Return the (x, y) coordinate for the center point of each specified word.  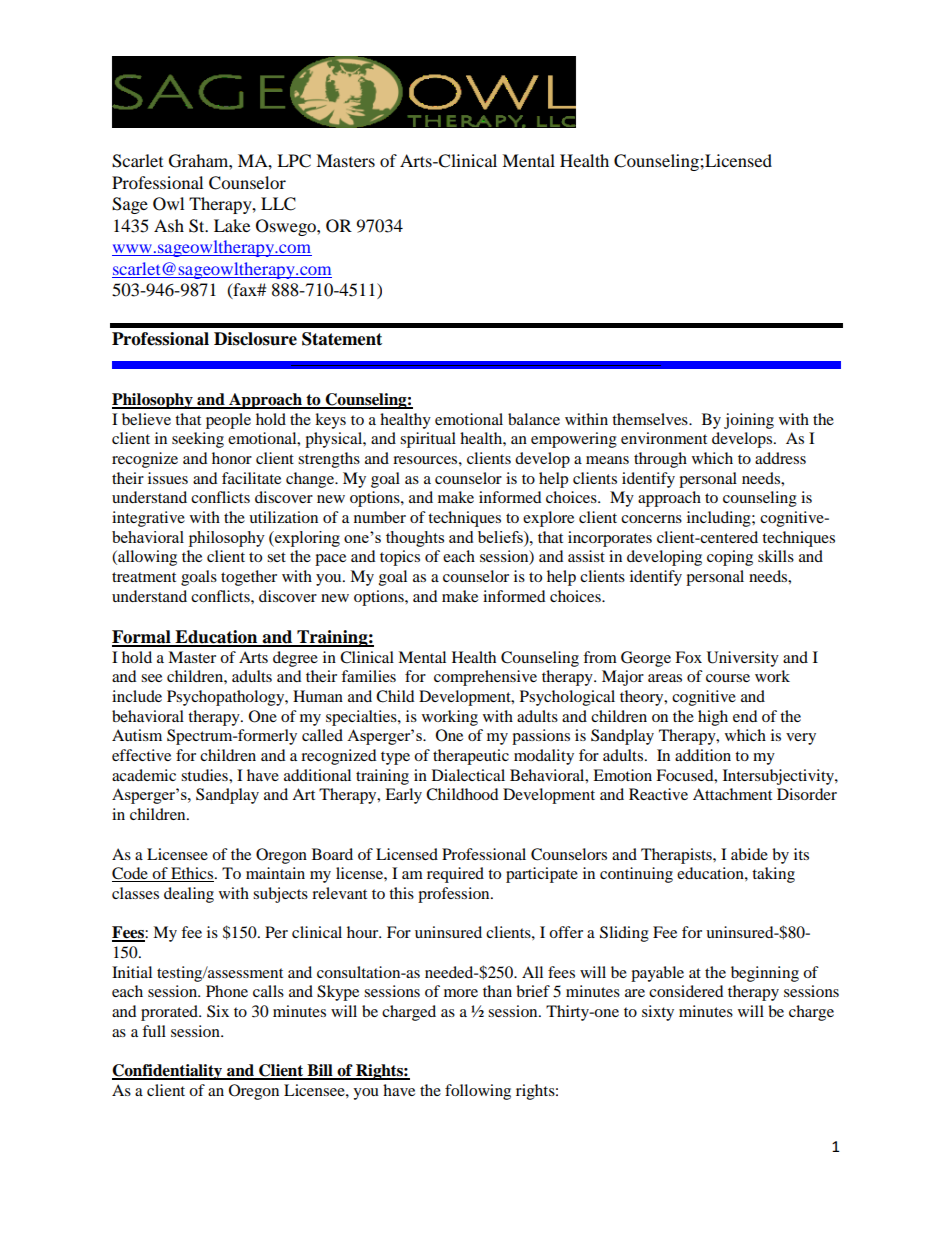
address (780, 458)
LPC (294, 161)
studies (205, 775)
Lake (232, 225)
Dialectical (468, 775)
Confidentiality (168, 1072)
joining (749, 421)
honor (232, 458)
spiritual (428, 440)
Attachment (732, 794)
